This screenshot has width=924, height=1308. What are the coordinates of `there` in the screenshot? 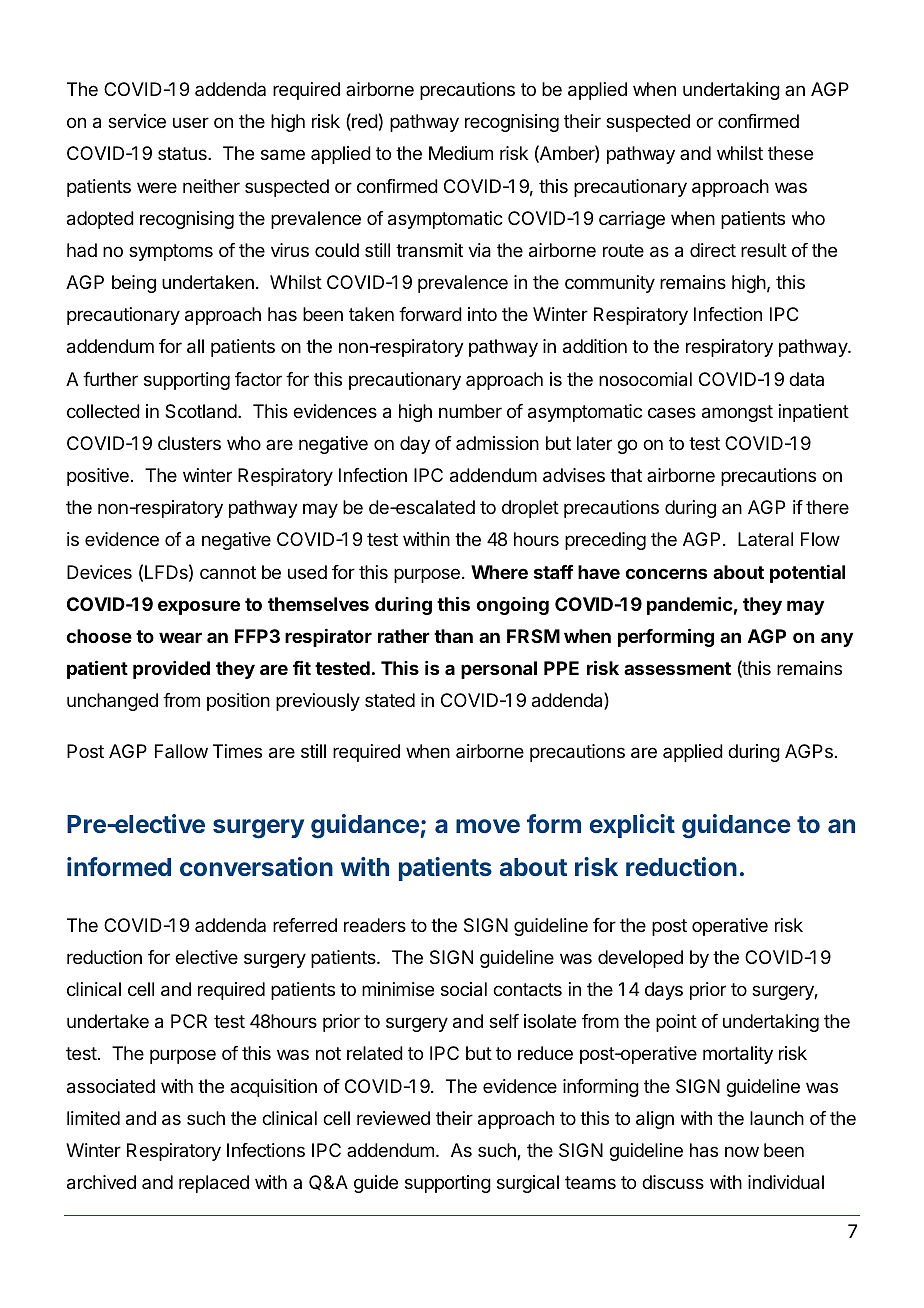 It's located at (827, 507).
